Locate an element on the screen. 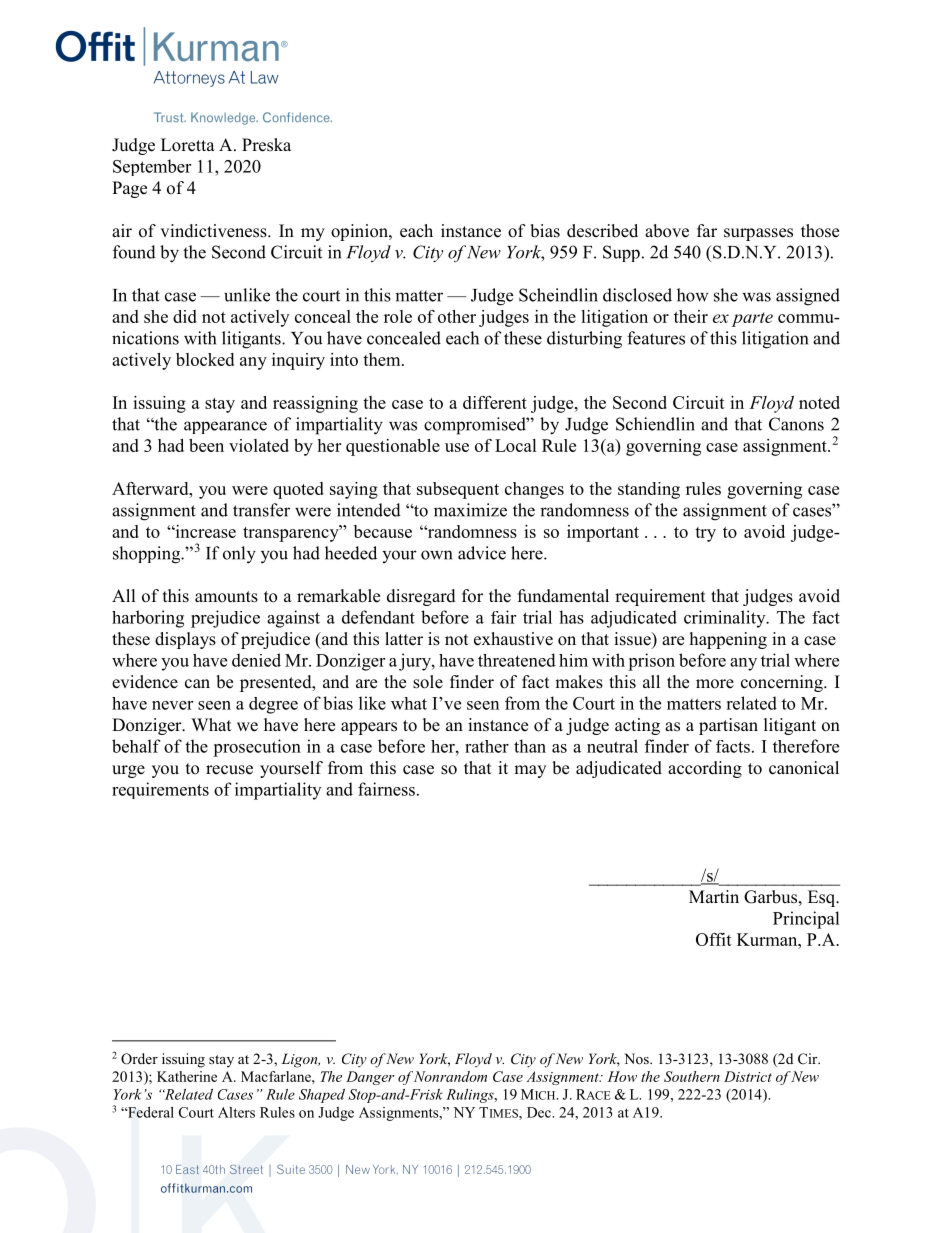  surpasses is located at coordinates (758, 234).
